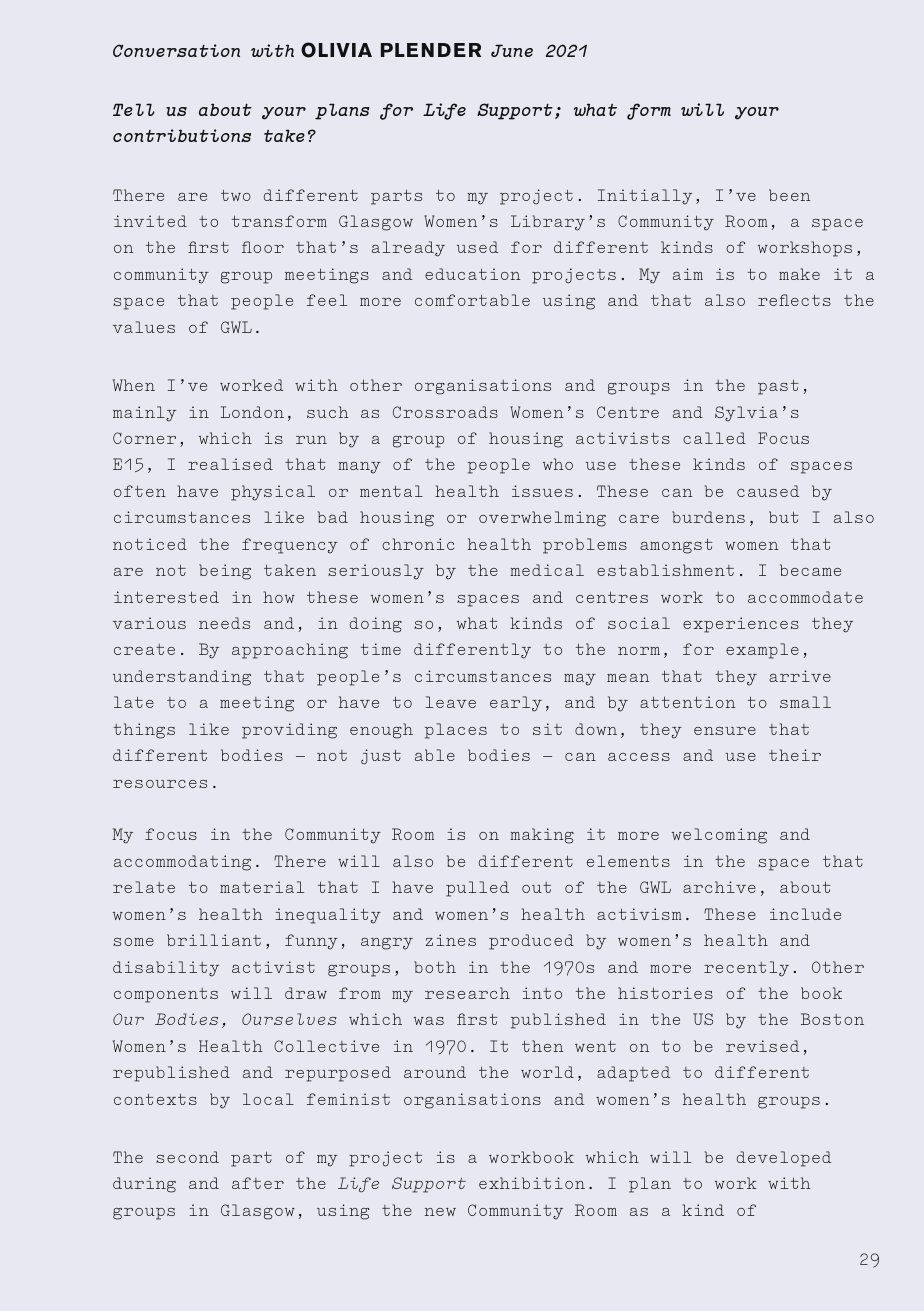 The image size is (924, 1311). I want to click on June, so click(512, 50).
